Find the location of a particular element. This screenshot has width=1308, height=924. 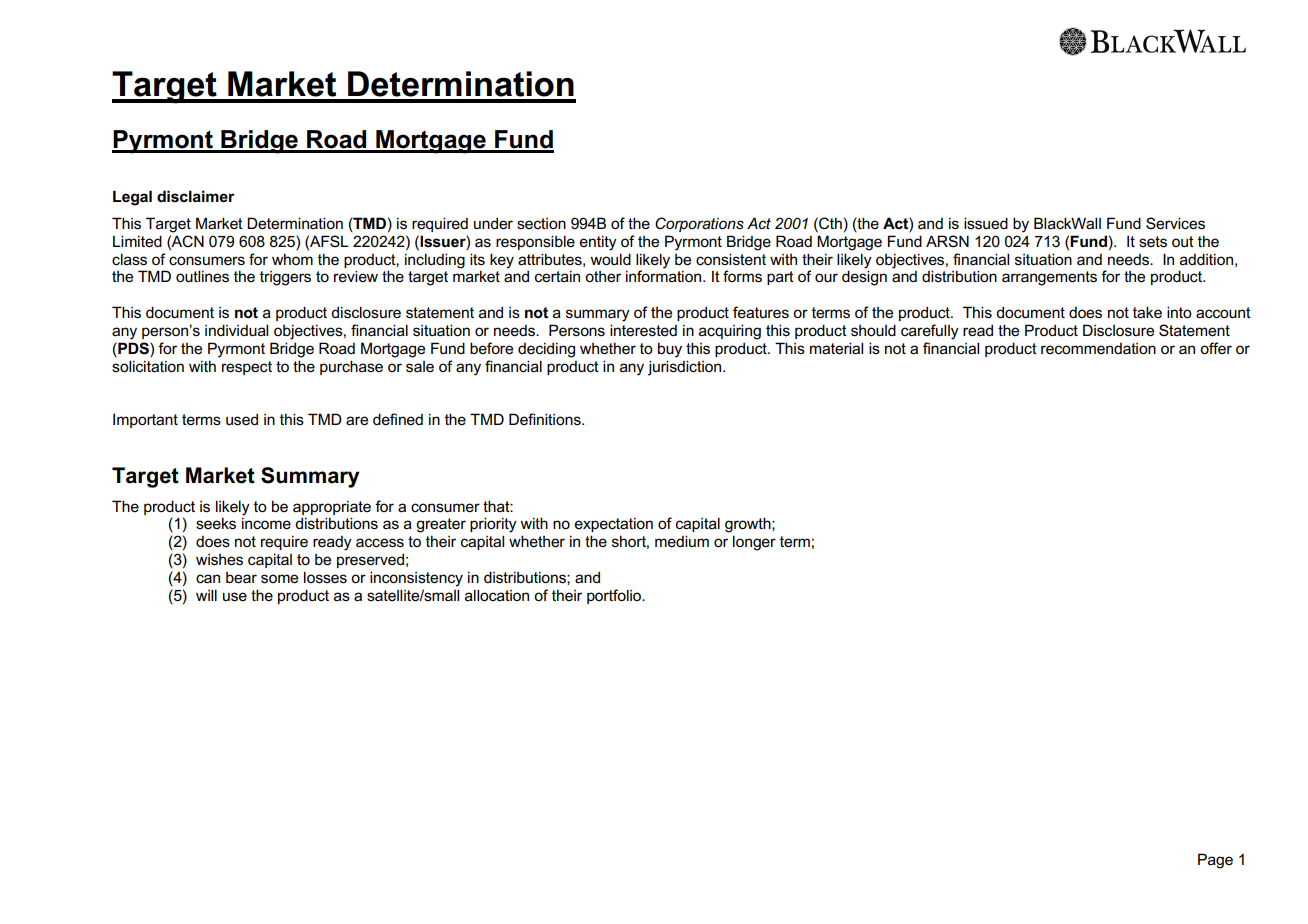

medium is located at coordinates (682, 541).
